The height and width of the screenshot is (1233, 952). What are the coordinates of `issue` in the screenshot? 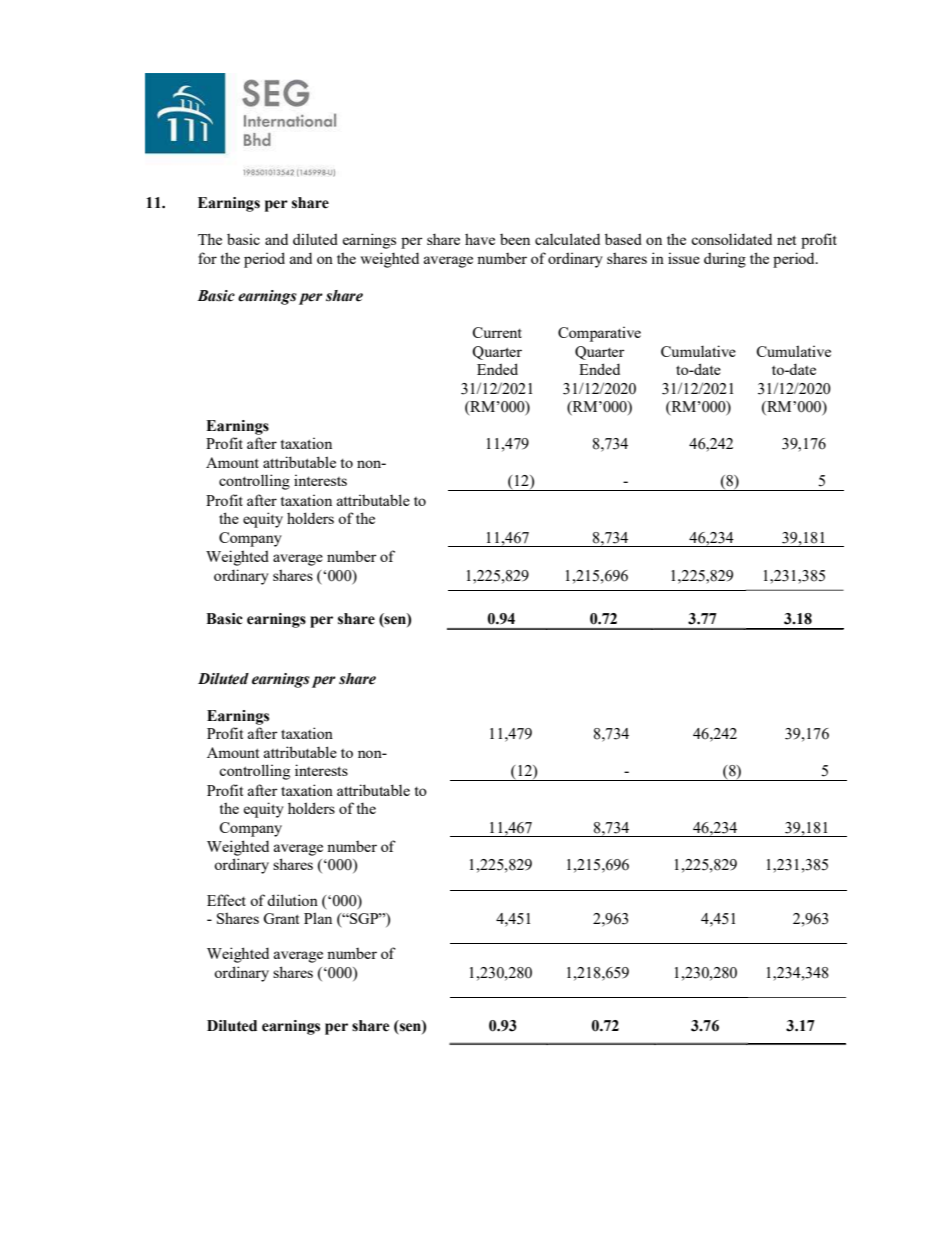 It's located at (684, 258).
